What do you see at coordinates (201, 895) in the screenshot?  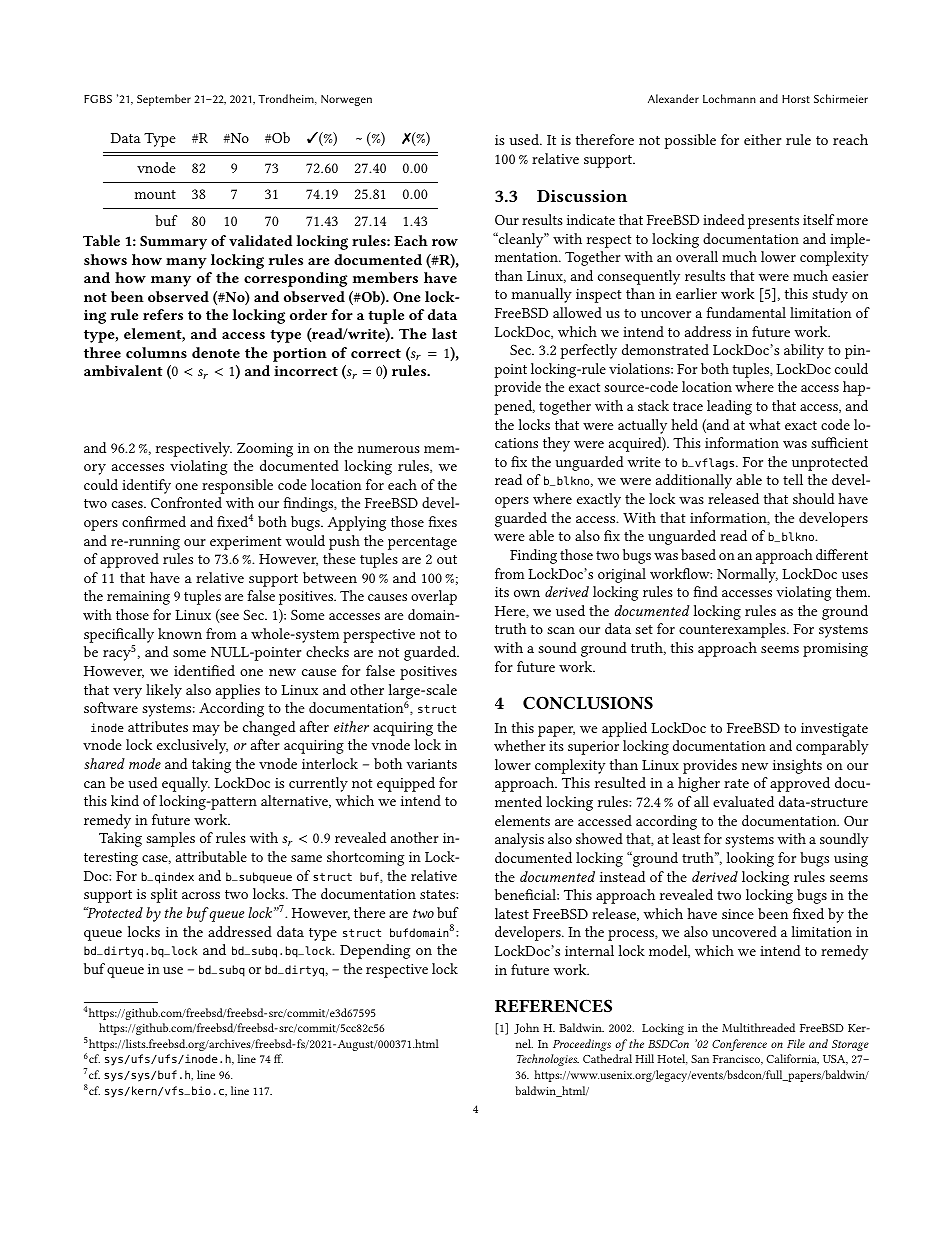 I see `across` at bounding box center [201, 895].
